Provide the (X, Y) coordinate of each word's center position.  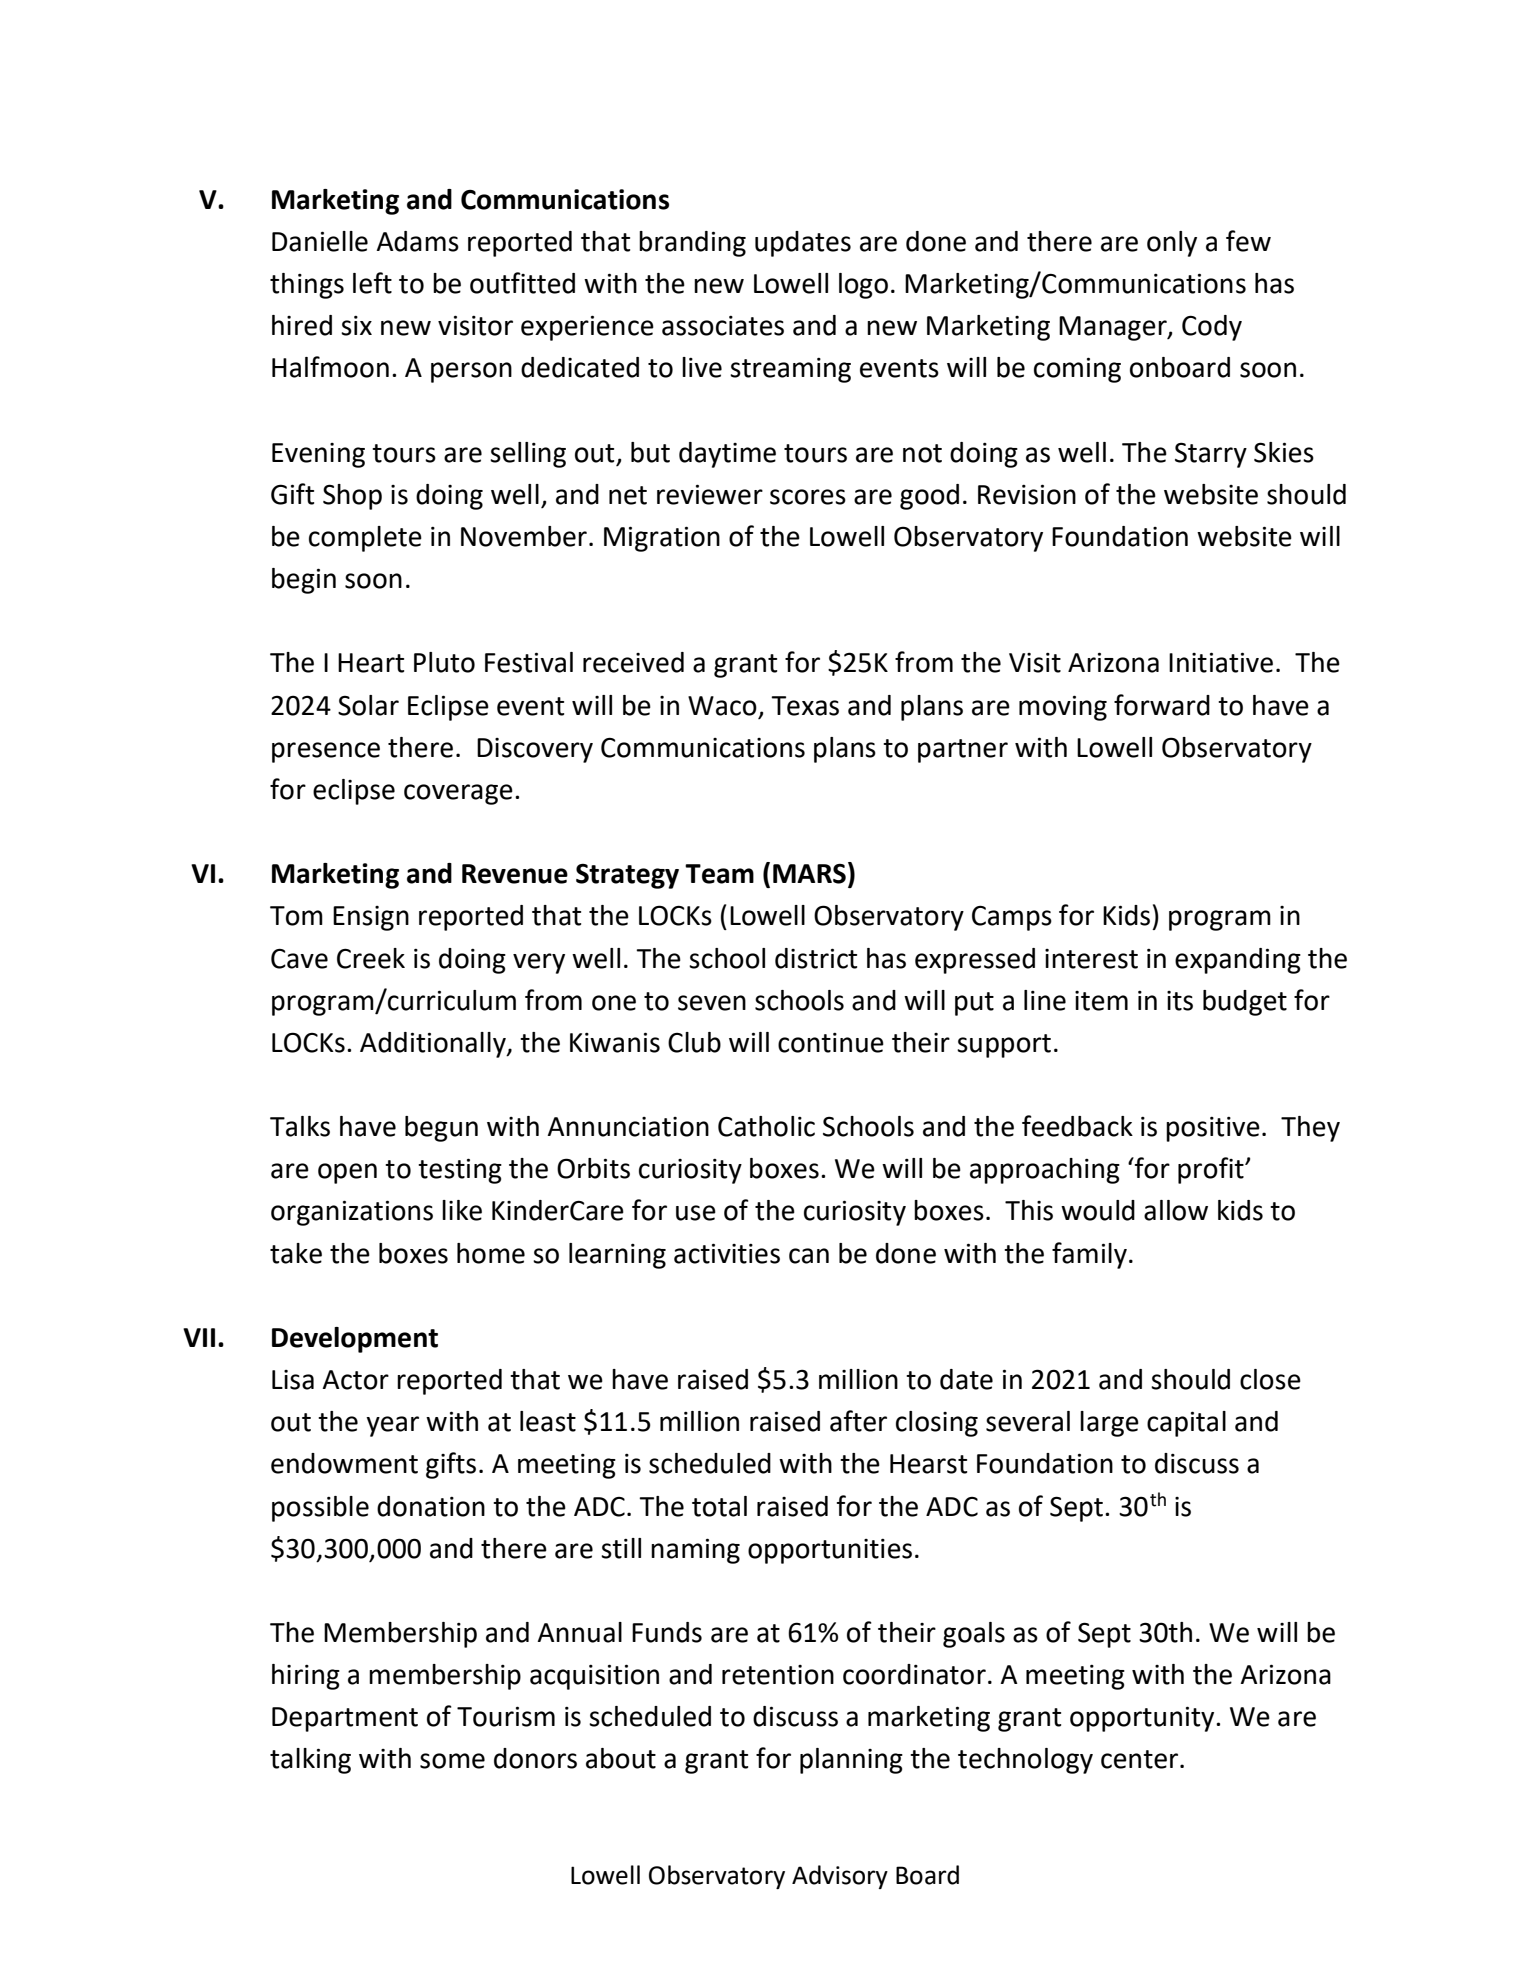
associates (723, 326)
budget (1245, 1003)
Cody (1212, 328)
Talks (300, 1126)
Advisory (840, 1877)
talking (310, 1761)
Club (694, 1042)
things (307, 286)
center (1141, 1759)
